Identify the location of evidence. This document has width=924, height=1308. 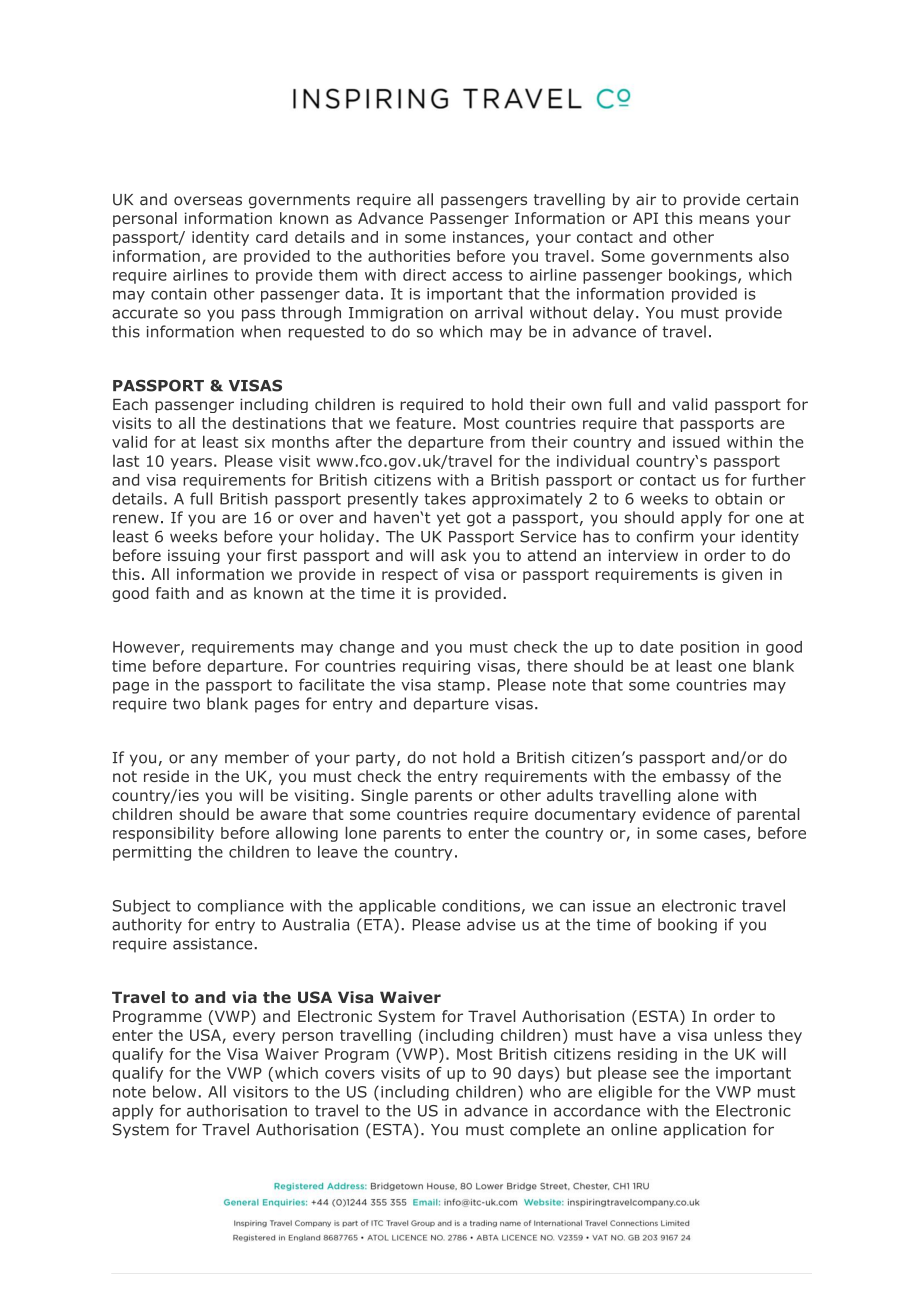
(676, 814).
